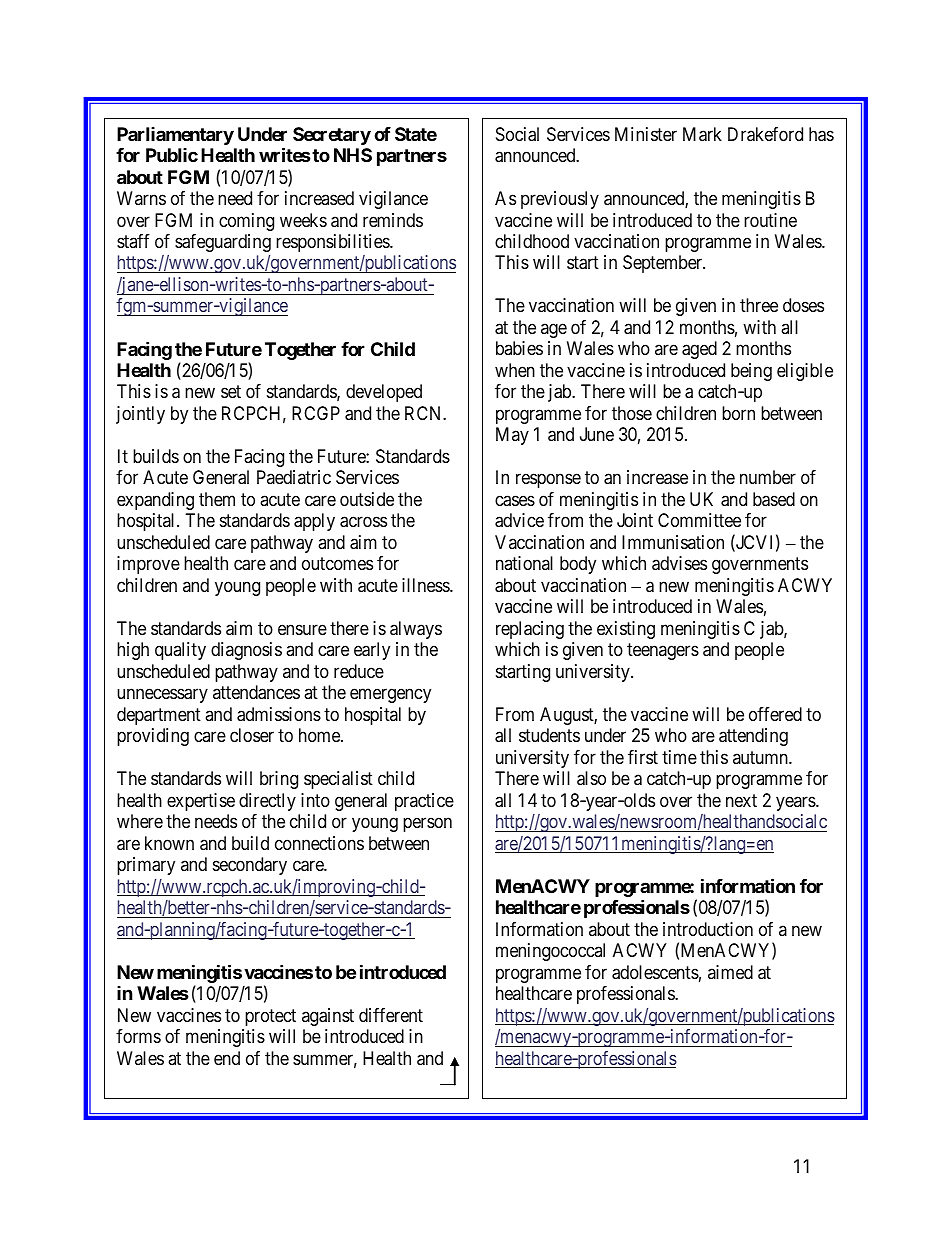  What do you see at coordinates (148, 565) in the screenshot?
I see `improve` at bounding box center [148, 565].
